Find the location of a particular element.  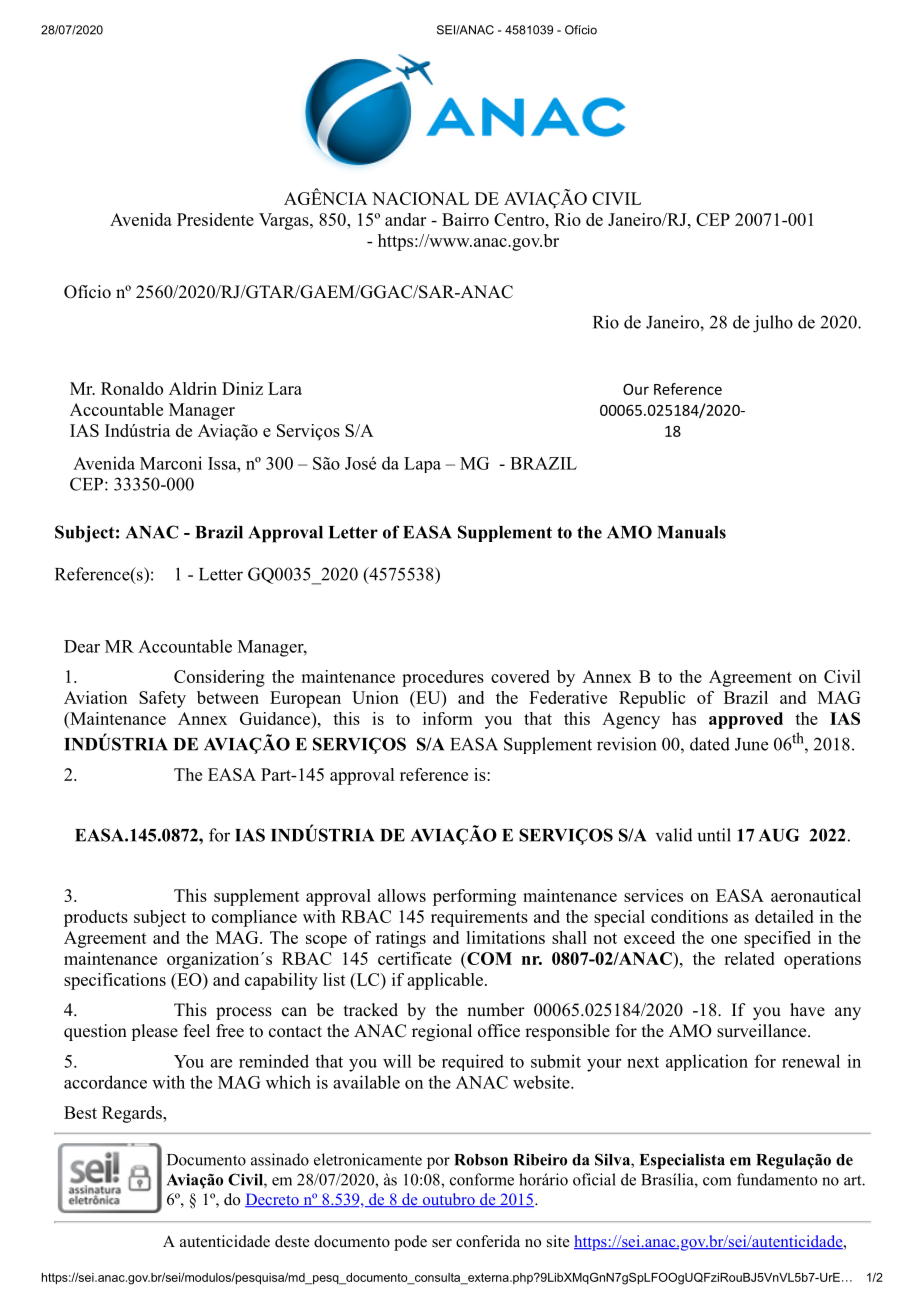

Safety is located at coordinates (162, 699).
